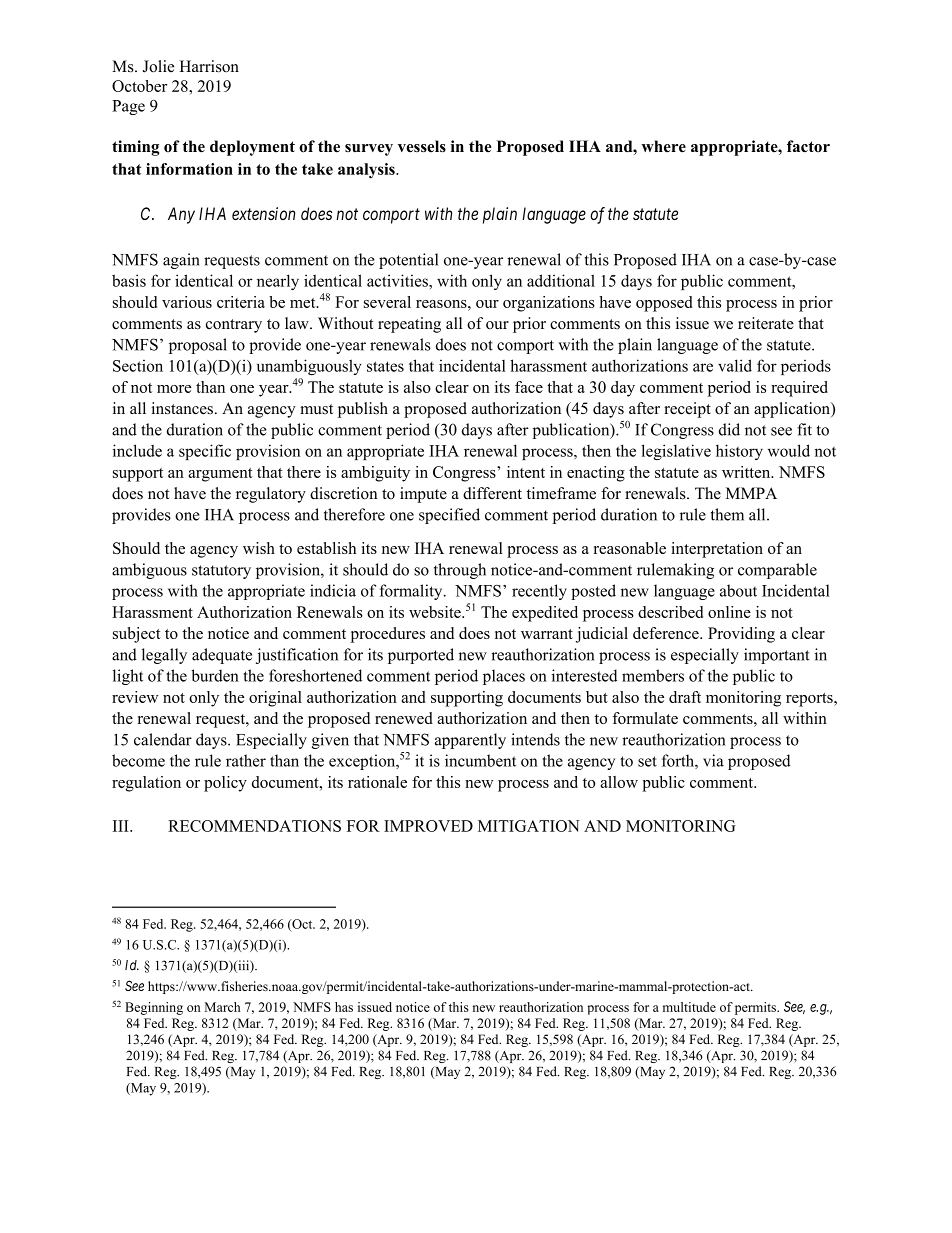 The image size is (952, 1233). I want to click on March, so click(223, 1007).
